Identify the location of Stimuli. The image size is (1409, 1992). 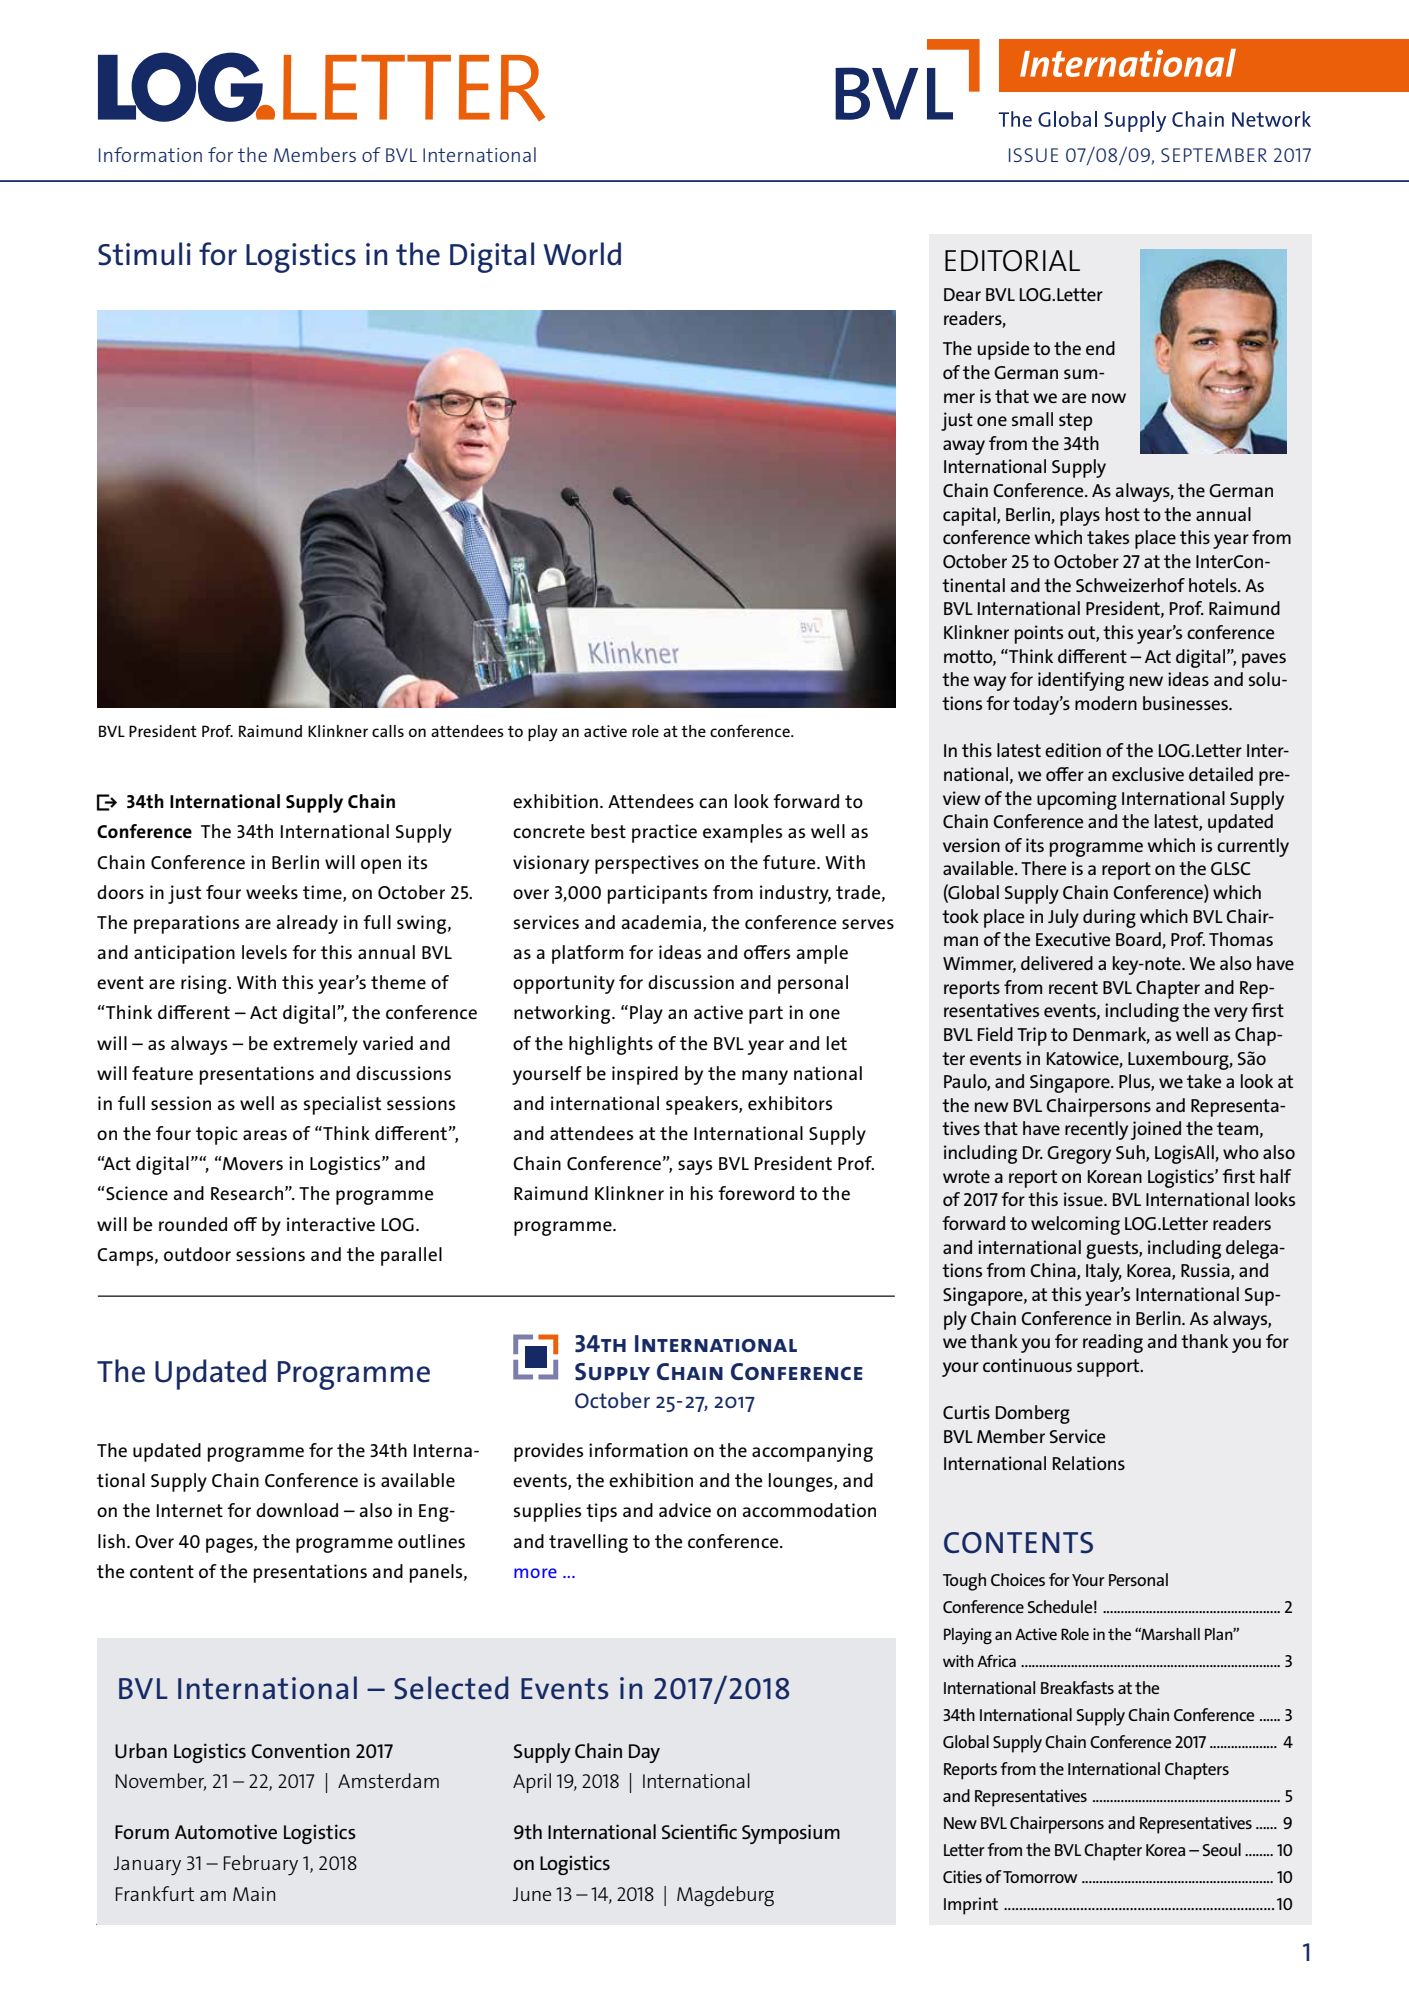
(144, 254).
